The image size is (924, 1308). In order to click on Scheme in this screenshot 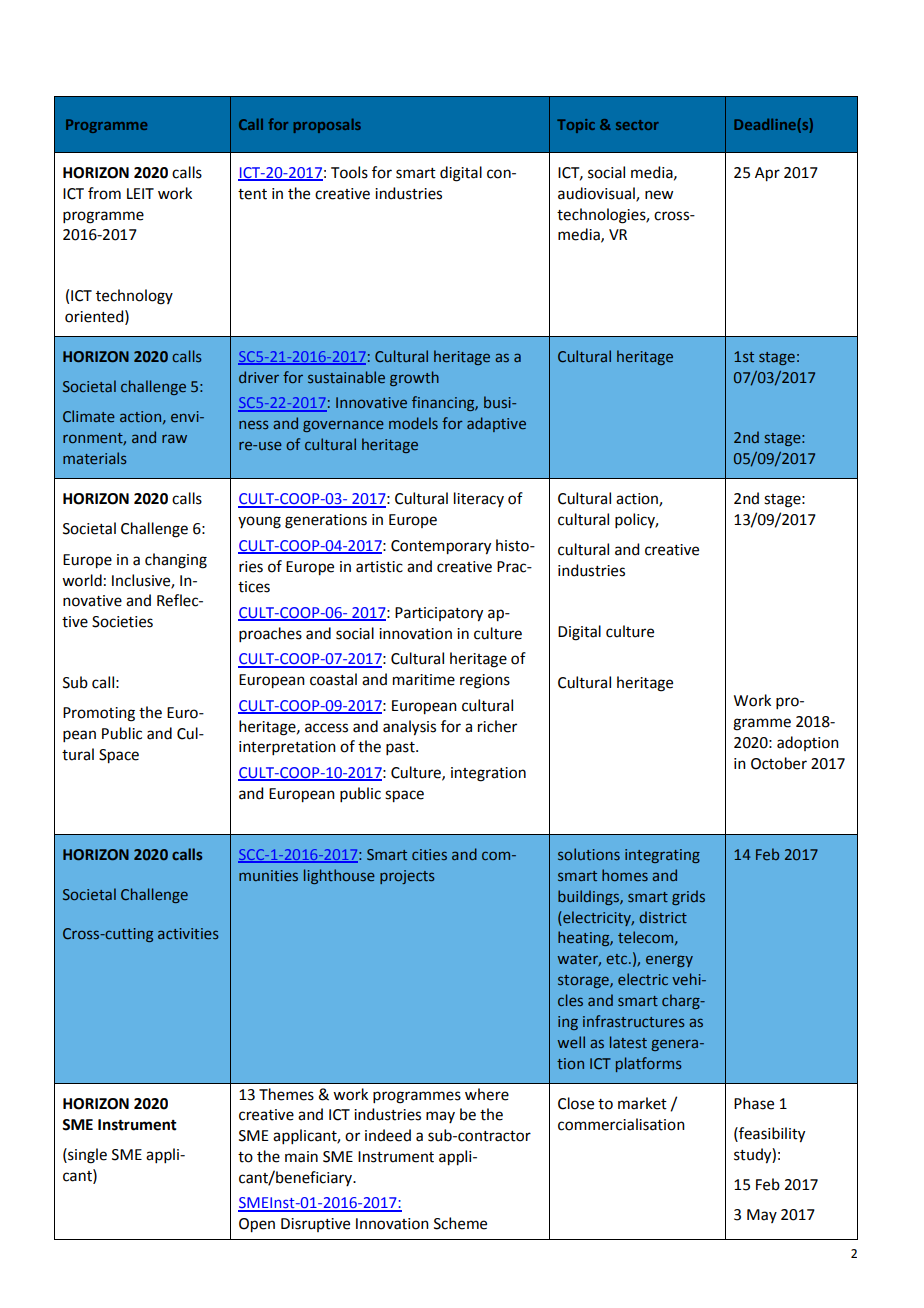, I will do `click(460, 1223)`.
